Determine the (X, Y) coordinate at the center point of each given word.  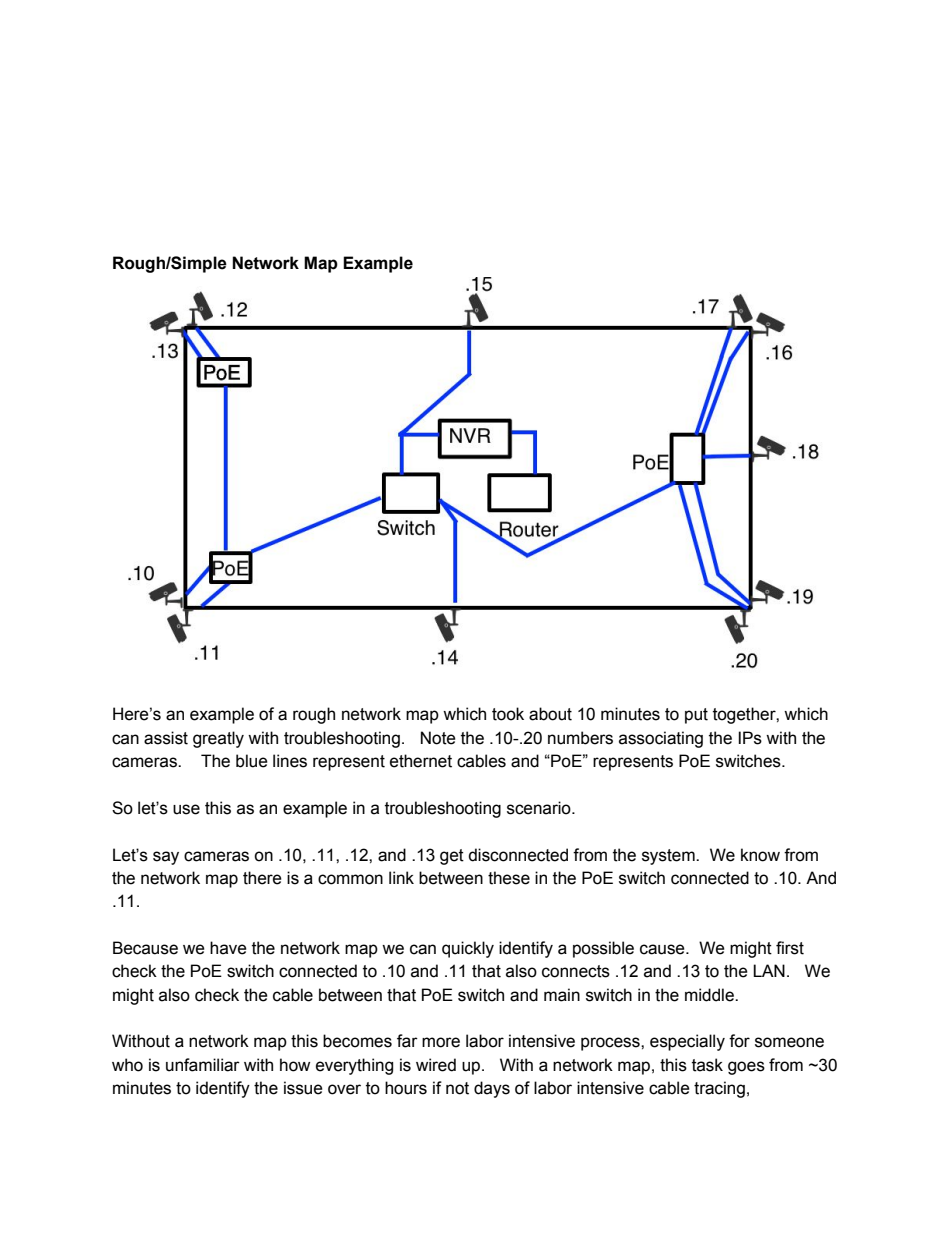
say (166, 858)
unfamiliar (203, 1065)
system (669, 857)
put (696, 716)
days (492, 1089)
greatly (218, 739)
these (509, 878)
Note (438, 738)
